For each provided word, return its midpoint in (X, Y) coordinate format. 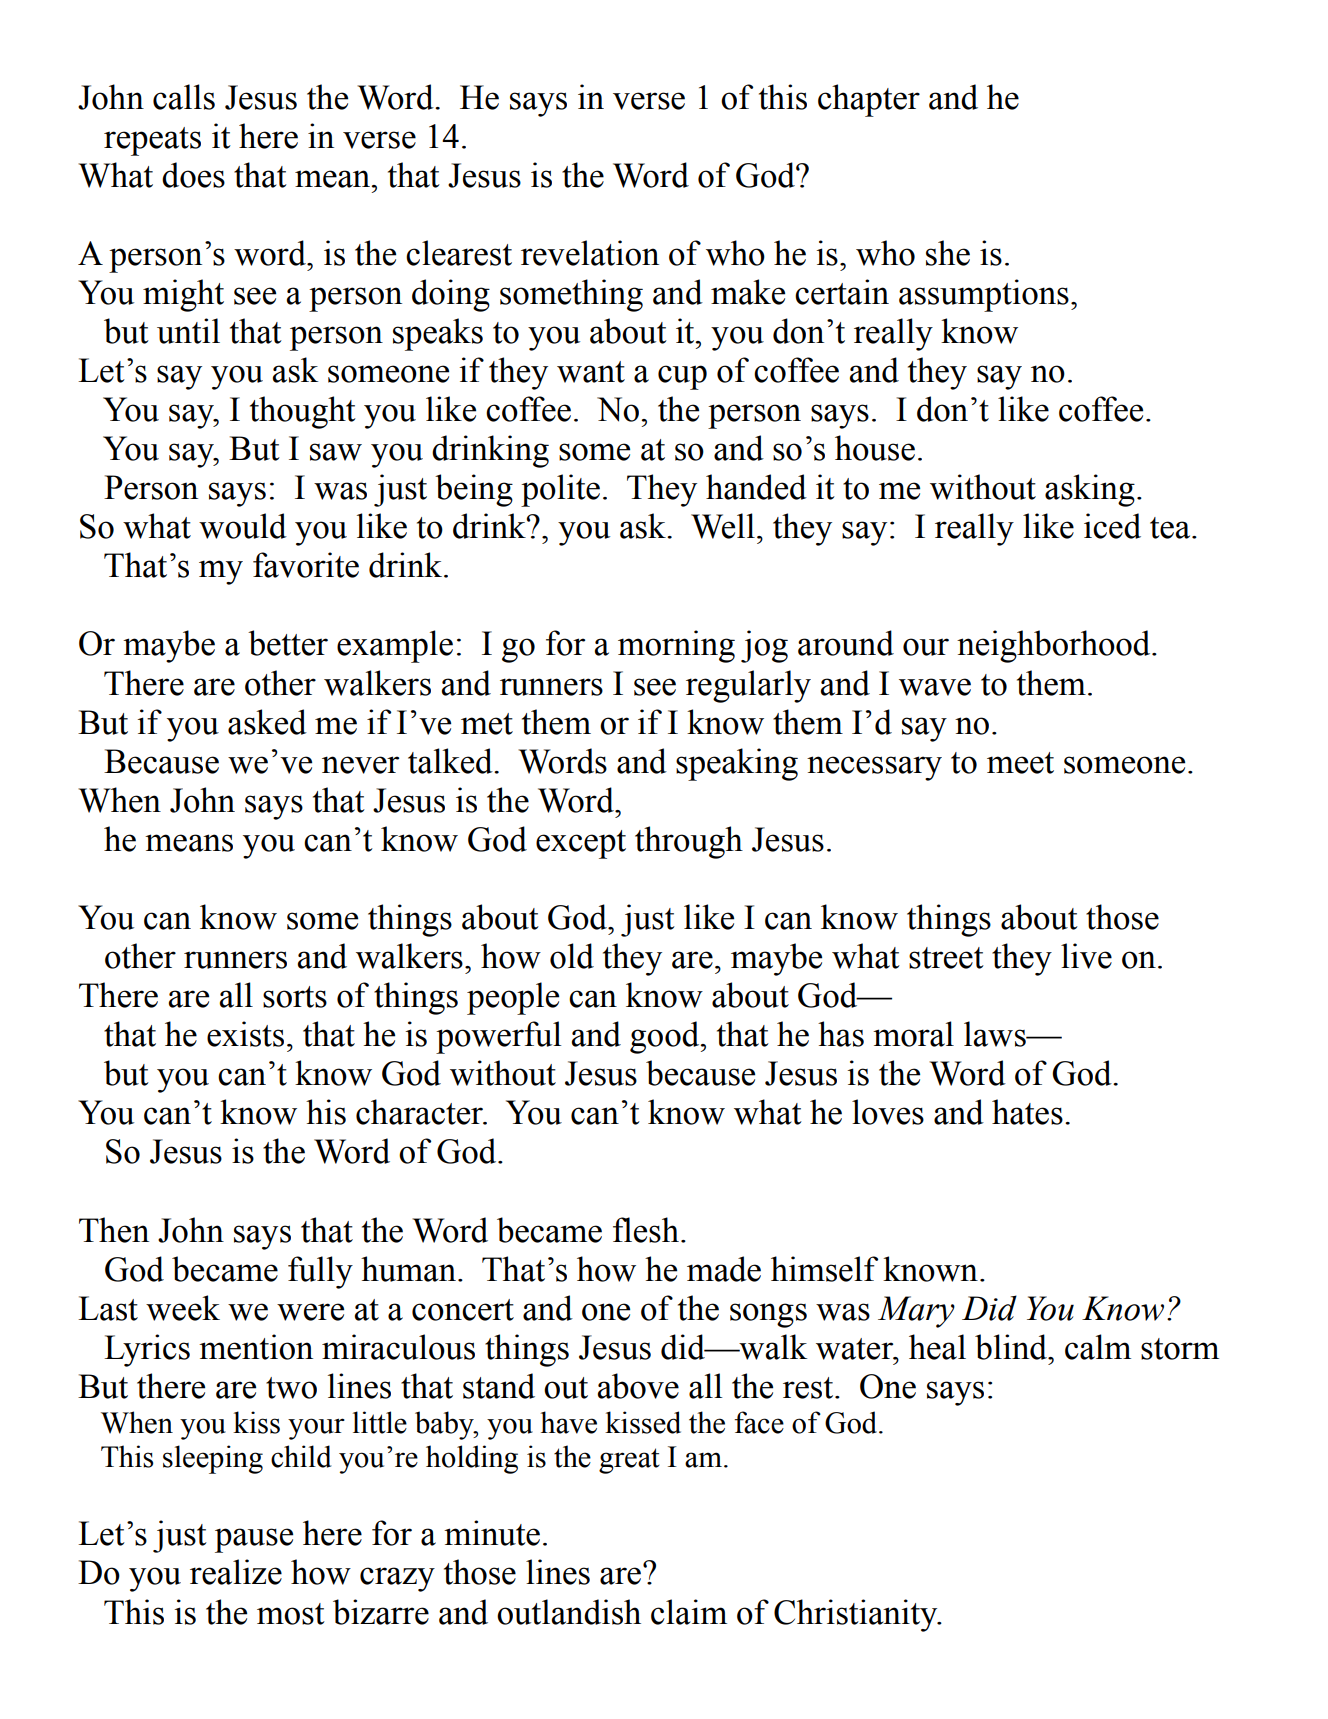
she (948, 253)
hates (1027, 1112)
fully (320, 1272)
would (243, 526)
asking (1090, 490)
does (193, 175)
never (360, 765)
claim (689, 1612)
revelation (590, 253)
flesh (646, 1230)
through (689, 842)
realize (236, 1572)
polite (560, 490)
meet (1020, 763)
